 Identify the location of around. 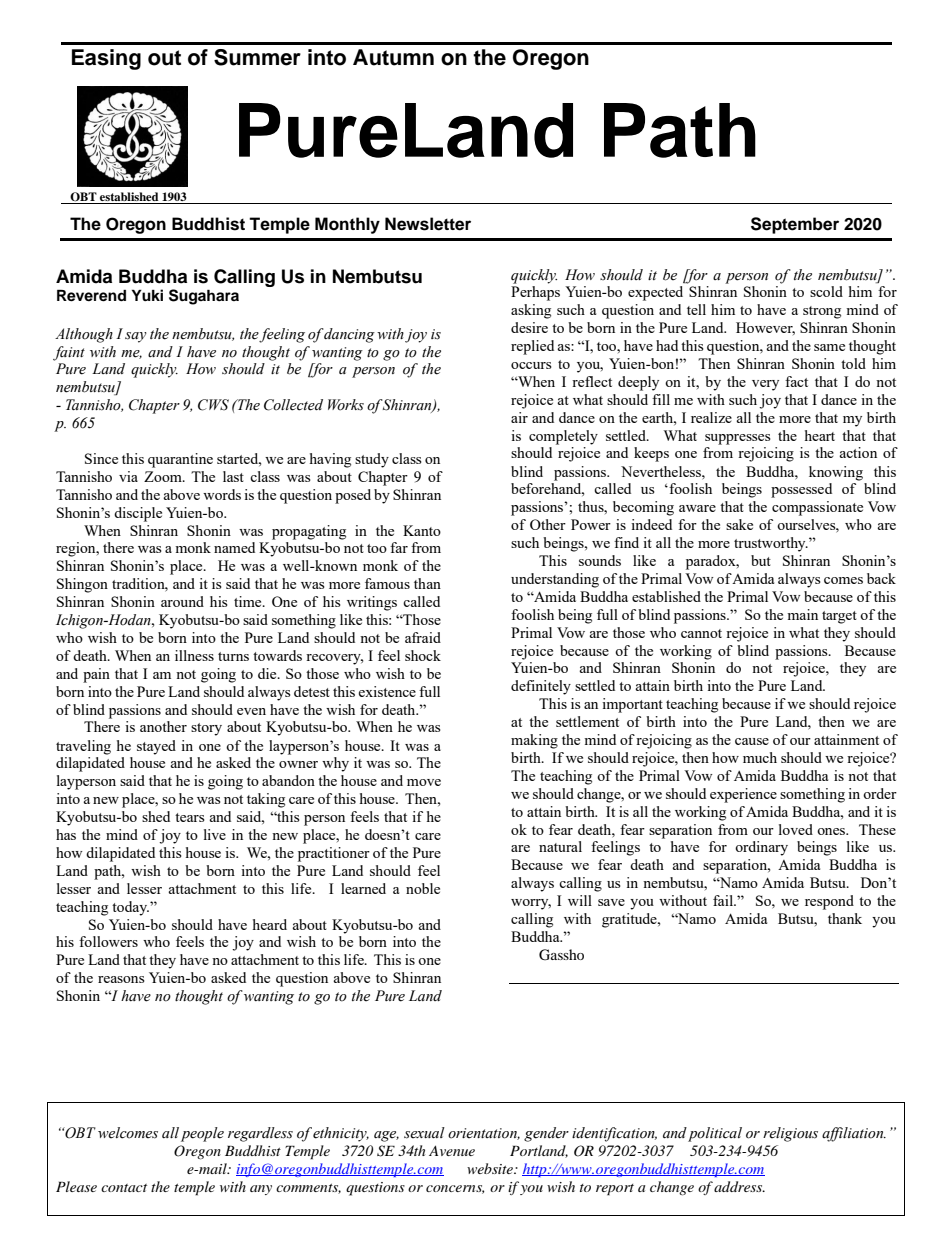
(182, 601).
